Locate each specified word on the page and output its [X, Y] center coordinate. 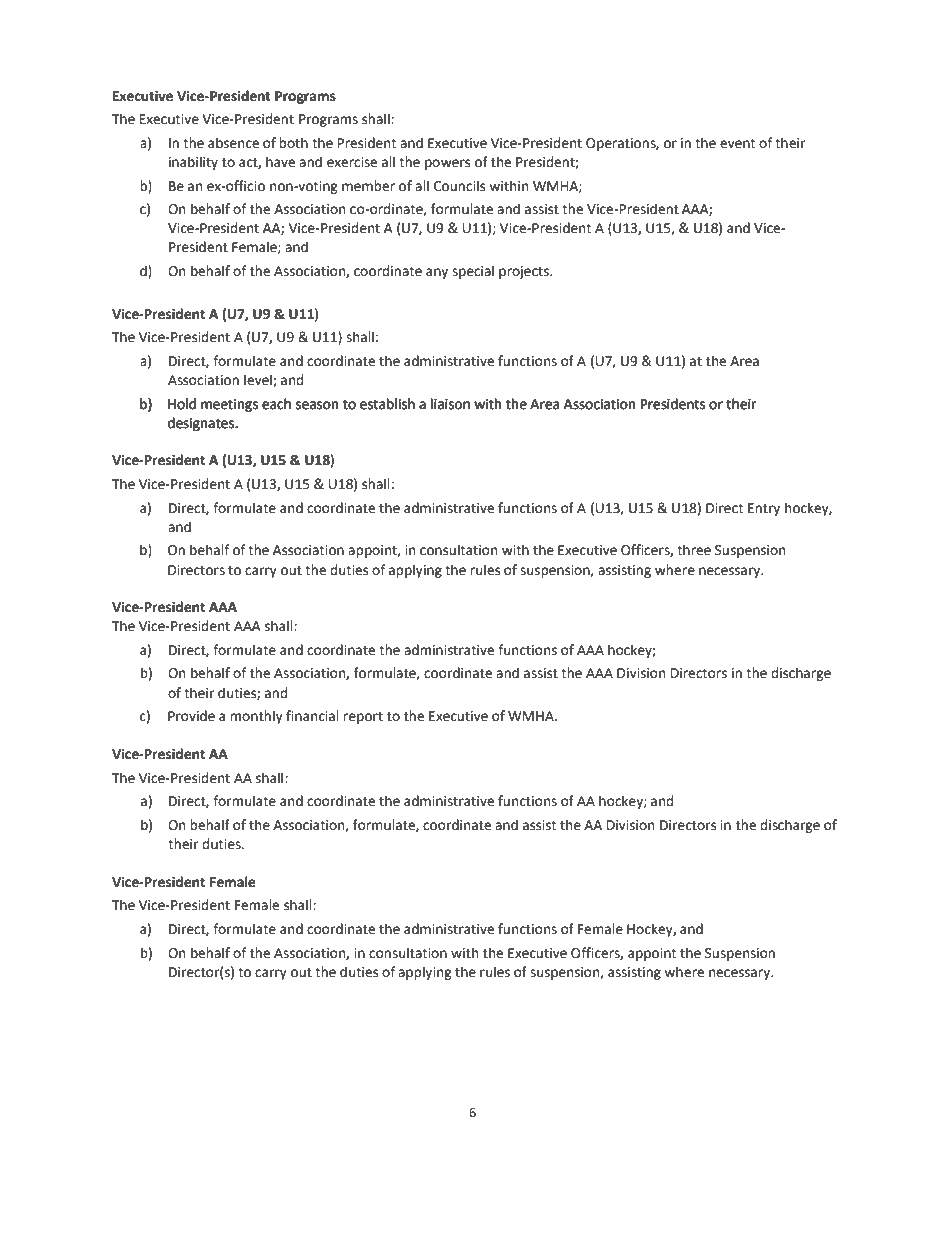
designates [202, 424]
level [259, 380]
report [363, 718]
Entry [764, 509]
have [280, 162]
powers [447, 164]
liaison [450, 404]
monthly [256, 717]
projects [525, 272]
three [694, 550]
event [737, 144]
